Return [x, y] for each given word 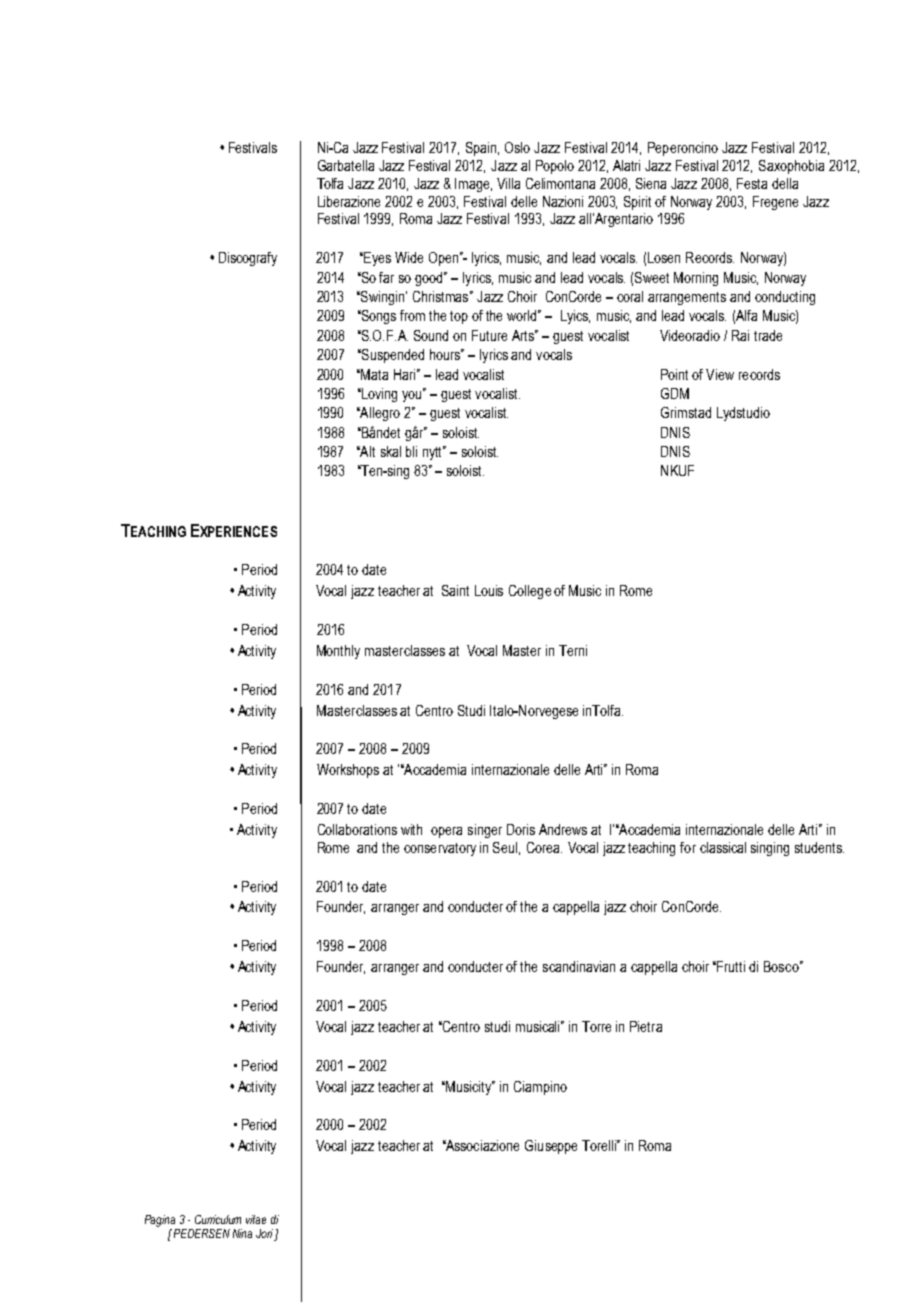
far [386, 277]
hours [446, 354]
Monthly [338, 652]
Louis [489, 590]
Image [473, 185]
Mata [374, 374]
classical [723, 847]
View [720, 374]
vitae [256, 1219]
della [785, 183]
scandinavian [579, 966]
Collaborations [357, 829]
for [688, 847]
